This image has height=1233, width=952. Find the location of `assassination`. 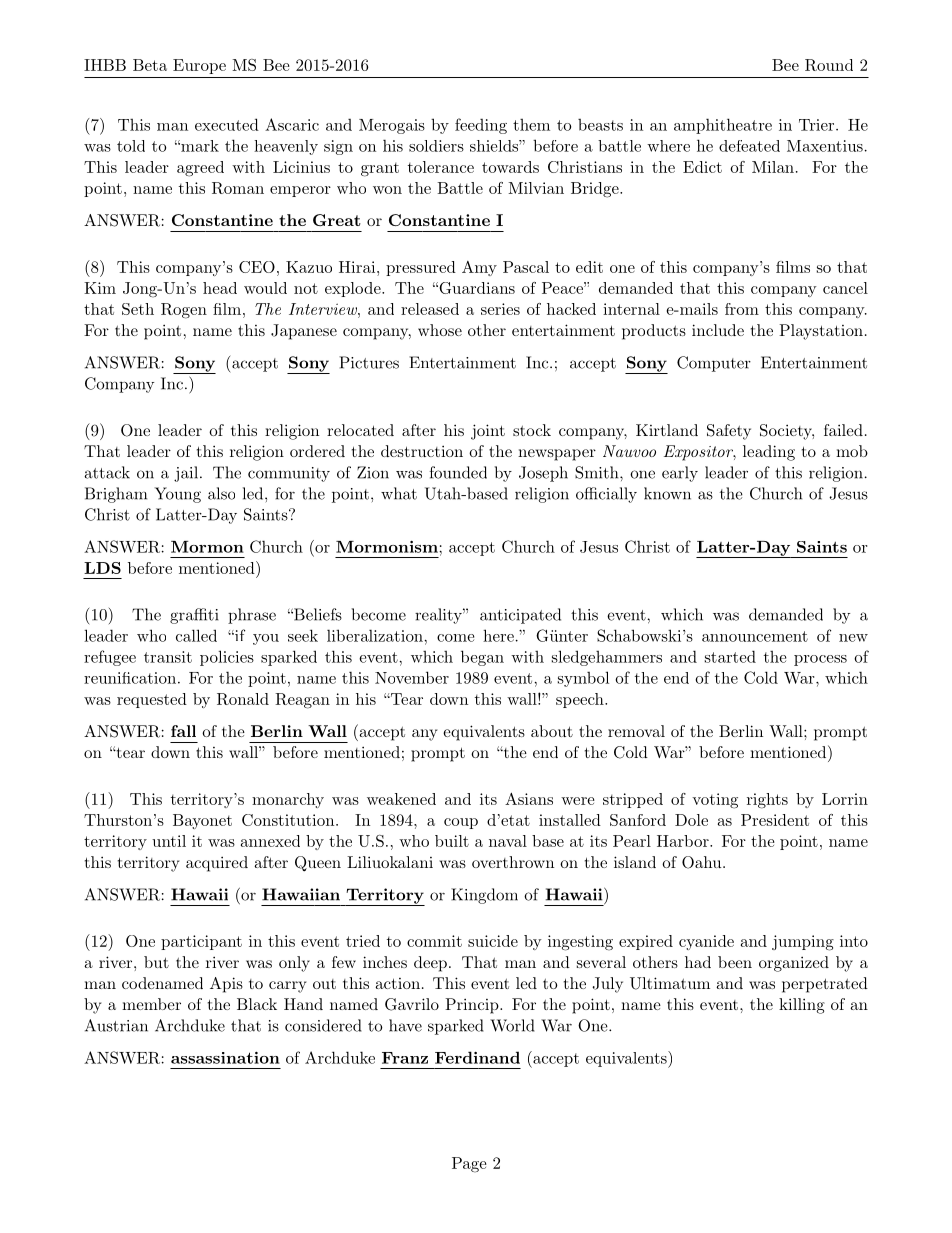

assassination is located at coordinates (225, 1058).
